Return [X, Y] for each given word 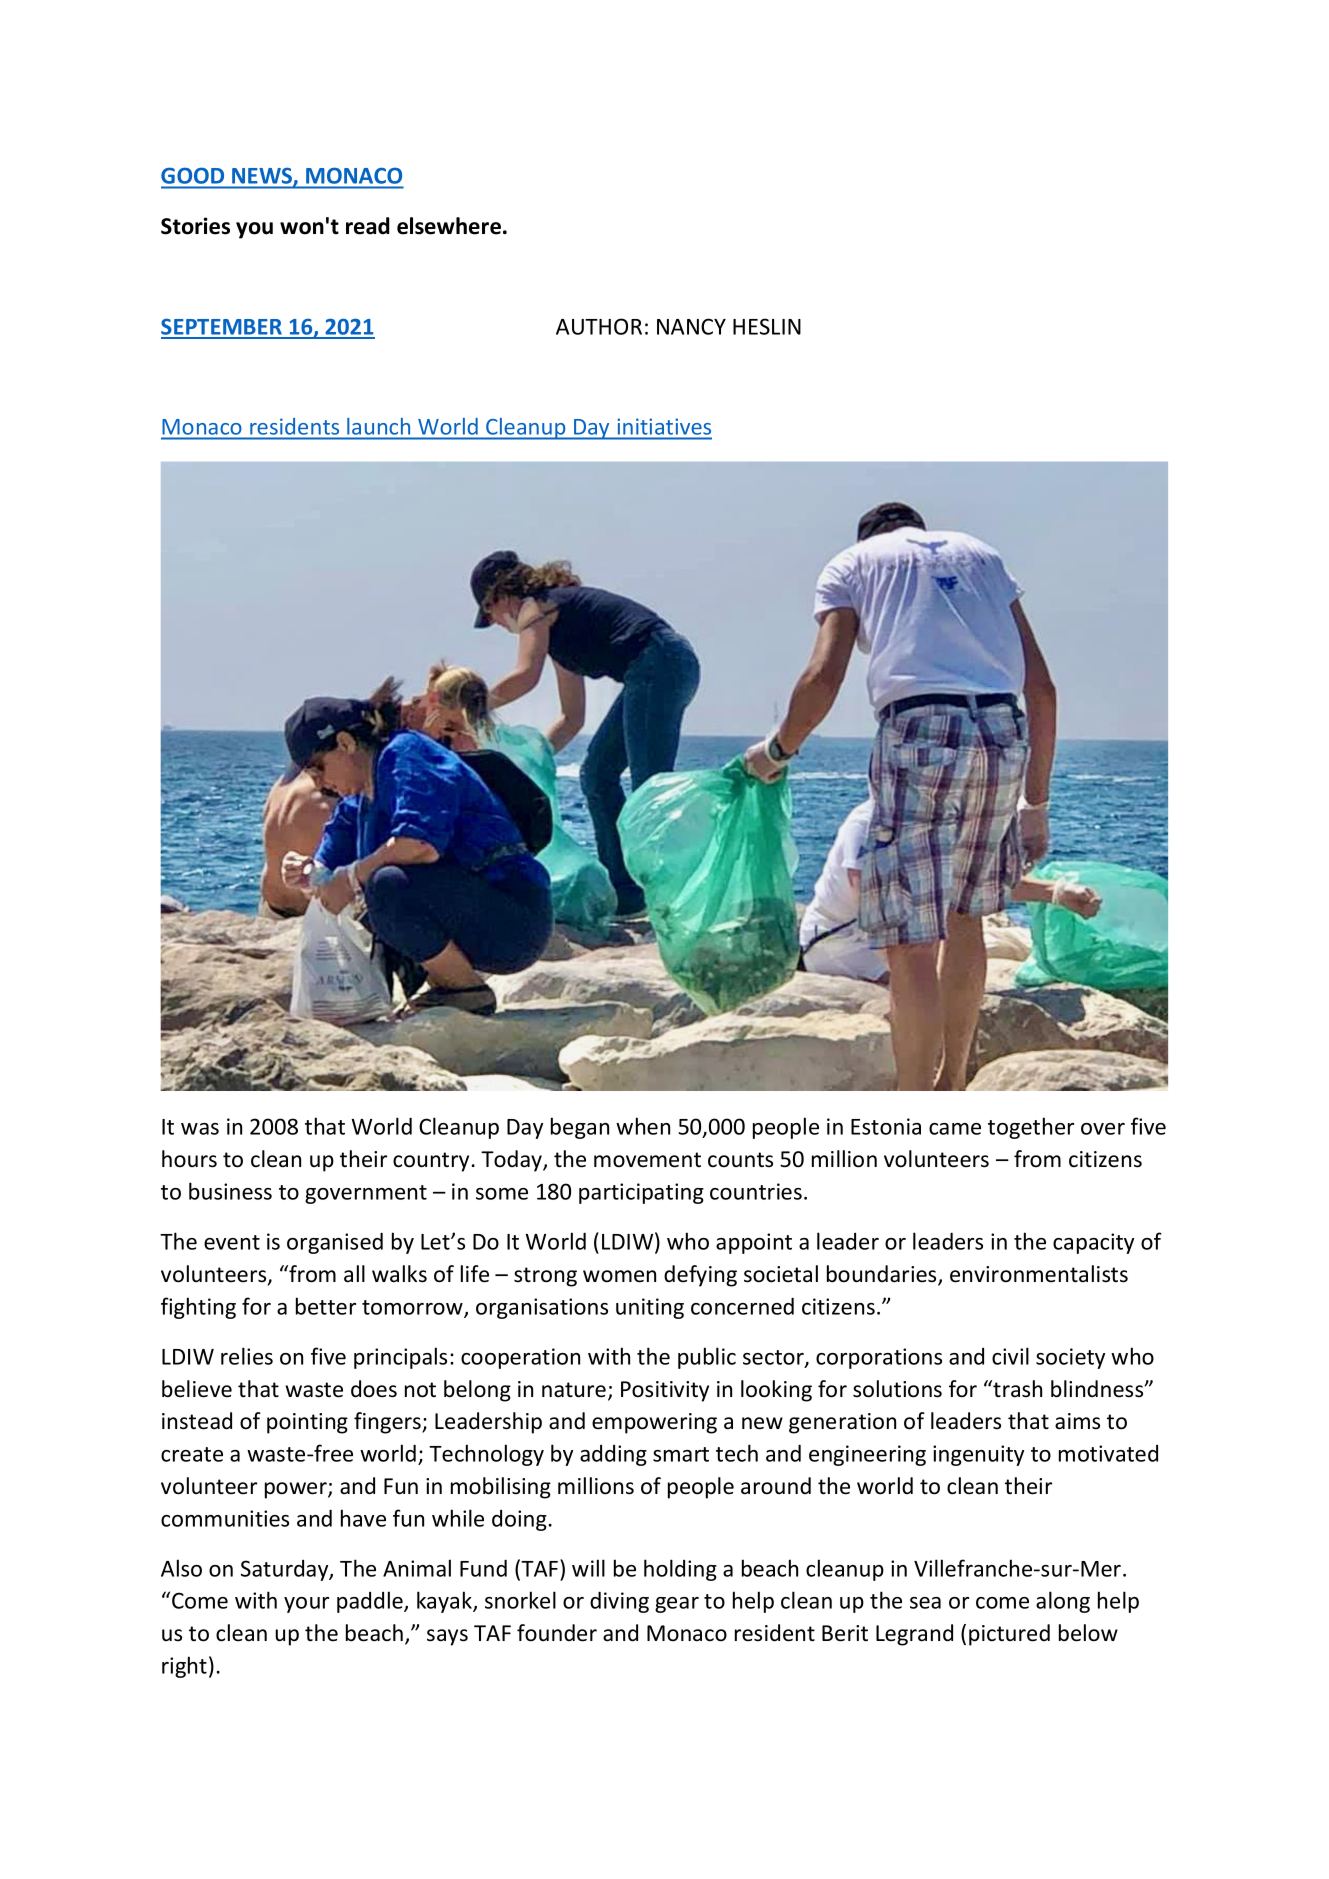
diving [619, 1602]
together [1031, 1128]
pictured [1009, 1635]
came [955, 1129]
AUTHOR [599, 326]
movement [647, 1160]
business [230, 1191]
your [306, 1605]
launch [378, 426]
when [643, 1126]
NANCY [691, 326]
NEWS [263, 177]
